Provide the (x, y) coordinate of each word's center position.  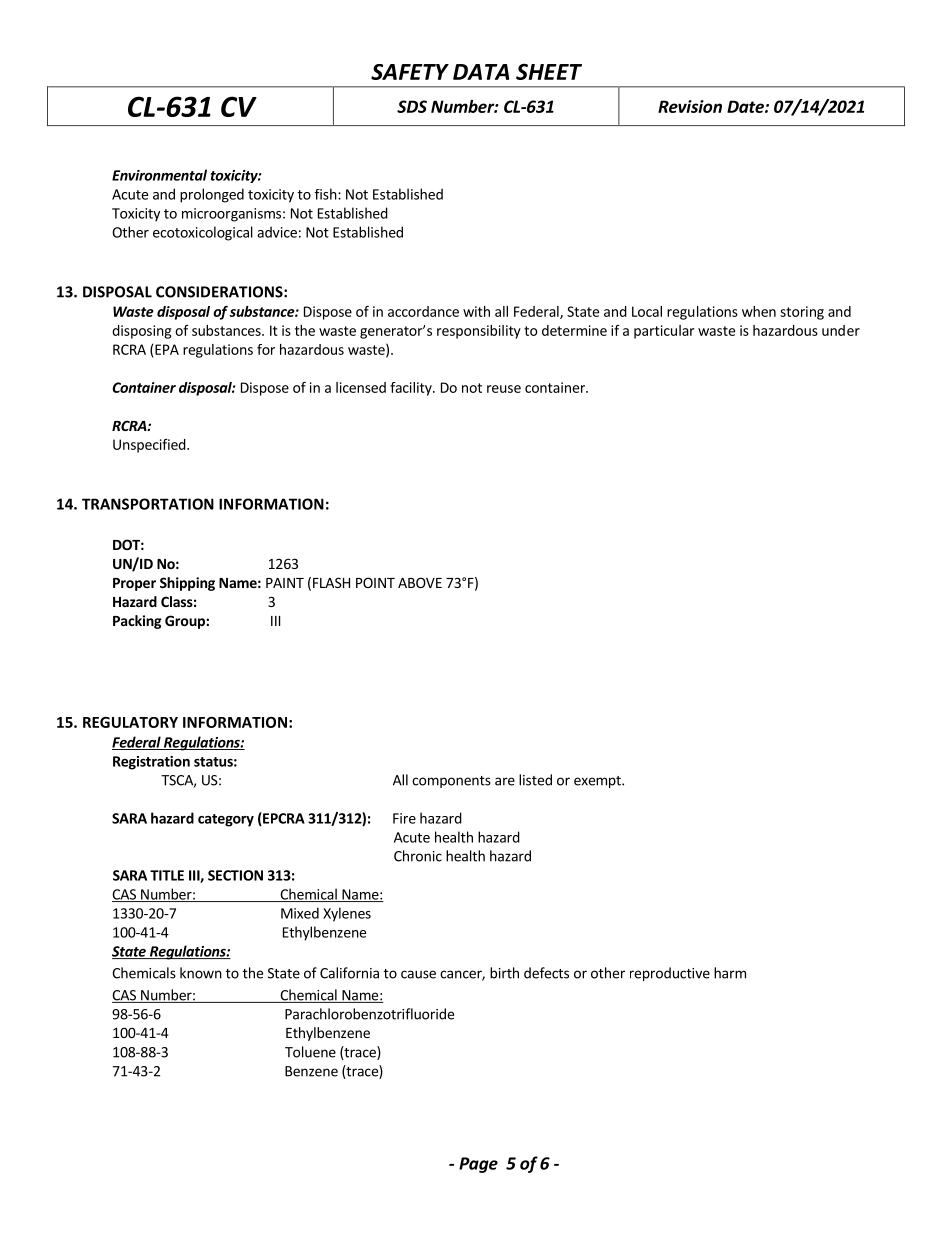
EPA (167, 349)
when (759, 311)
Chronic (418, 856)
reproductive (670, 974)
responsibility (479, 332)
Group (186, 622)
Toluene (310, 1052)
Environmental (159, 175)
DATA (481, 72)
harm (730, 973)
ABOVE (420, 582)
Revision (690, 106)
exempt (598, 782)
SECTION (235, 875)
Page (478, 1165)
